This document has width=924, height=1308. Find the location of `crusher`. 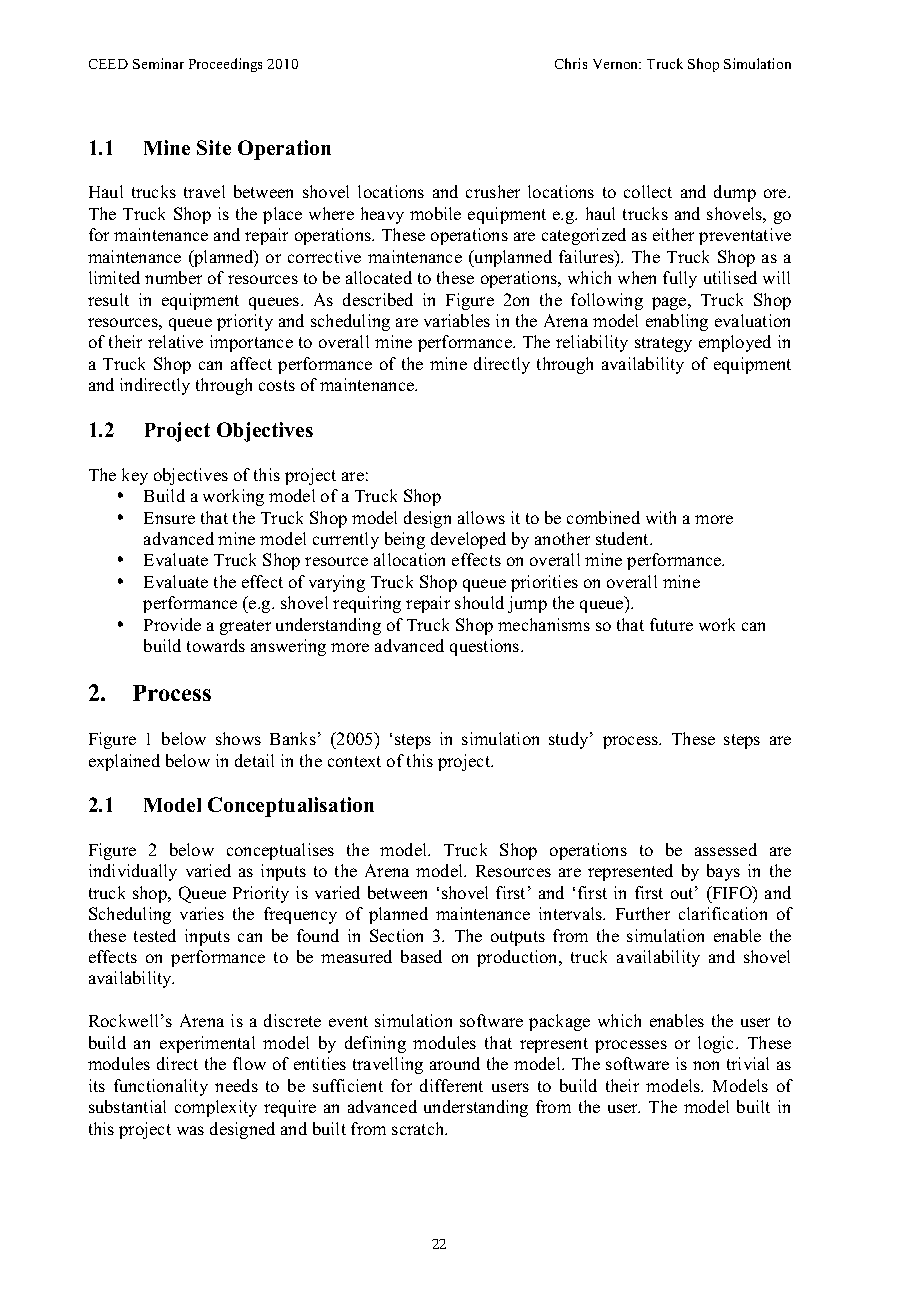

crusher is located at coordinates (493, 191).
